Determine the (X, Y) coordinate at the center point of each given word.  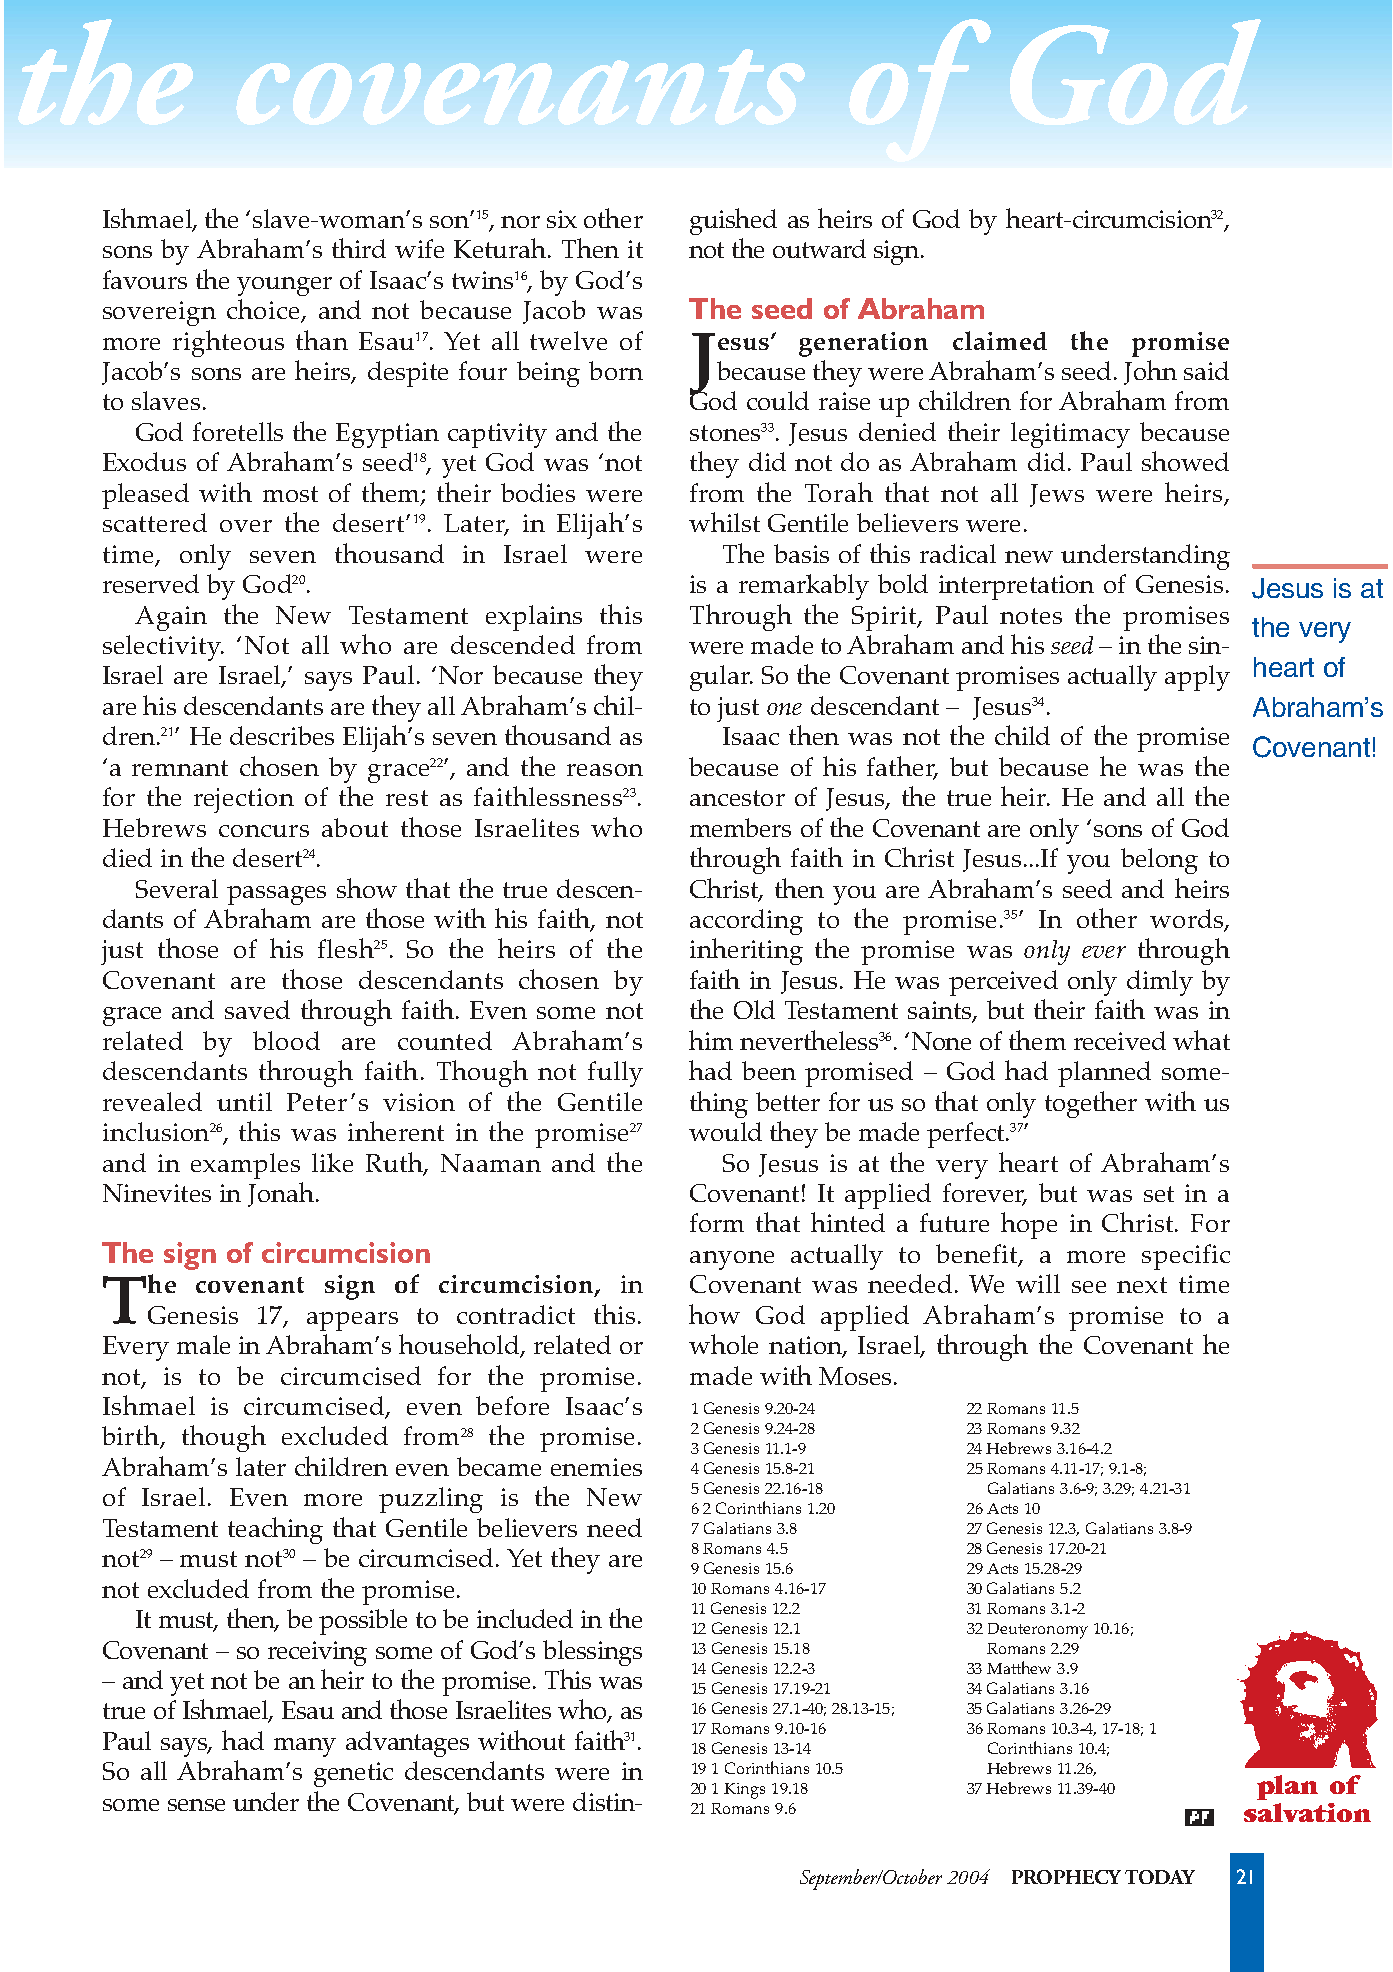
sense (196, 1805)
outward (819, 248)
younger (284, 286)
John (1150, 372)
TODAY (1160, 1877)
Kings (744, 1791)
